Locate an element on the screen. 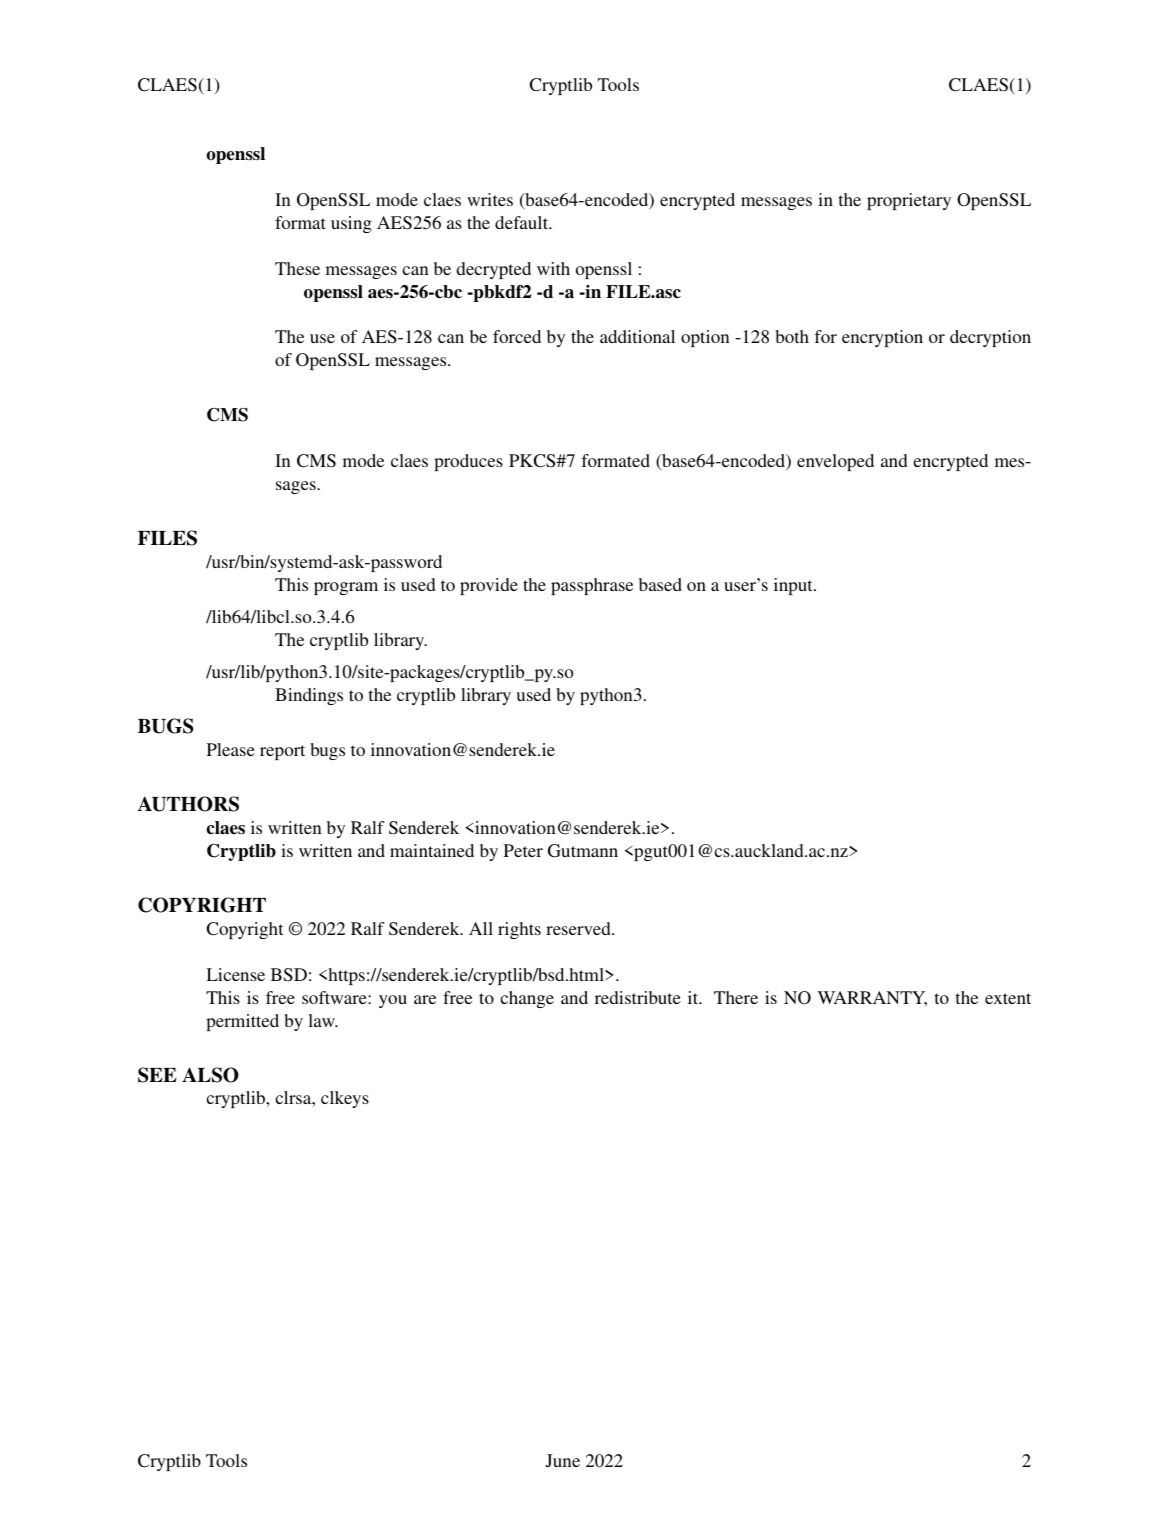  Bindings is located at coordinates (309, 696).
